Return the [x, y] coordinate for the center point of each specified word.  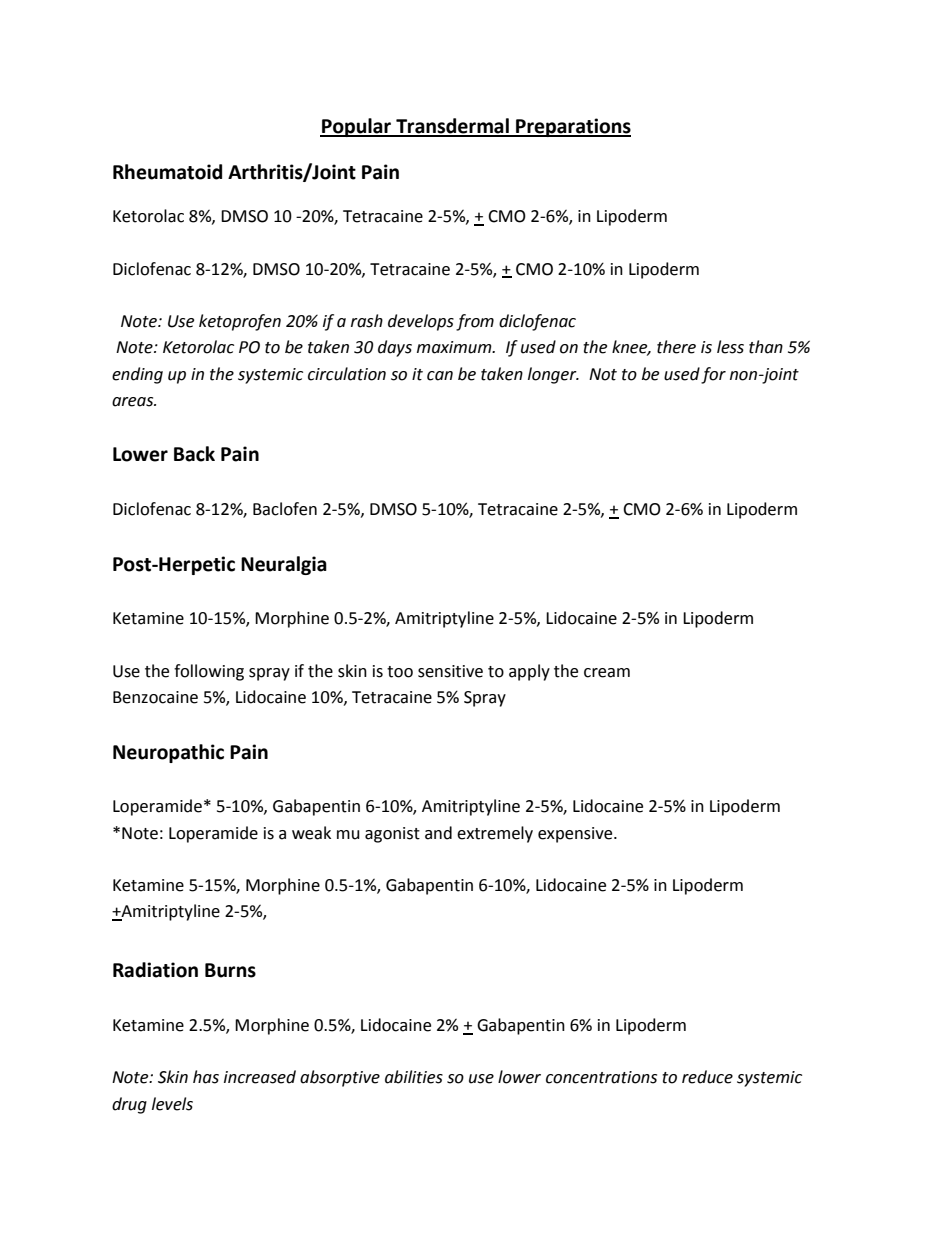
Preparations [572, 127]
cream [607, 673]
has [206, 1077]
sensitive [450, 671]
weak [311, 833]
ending [137, 375]
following [209, 672]
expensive [576, 835]
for [713, 375]
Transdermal [452, 127]
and [438, 833]
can [440, 376]
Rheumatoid [167, 172]
